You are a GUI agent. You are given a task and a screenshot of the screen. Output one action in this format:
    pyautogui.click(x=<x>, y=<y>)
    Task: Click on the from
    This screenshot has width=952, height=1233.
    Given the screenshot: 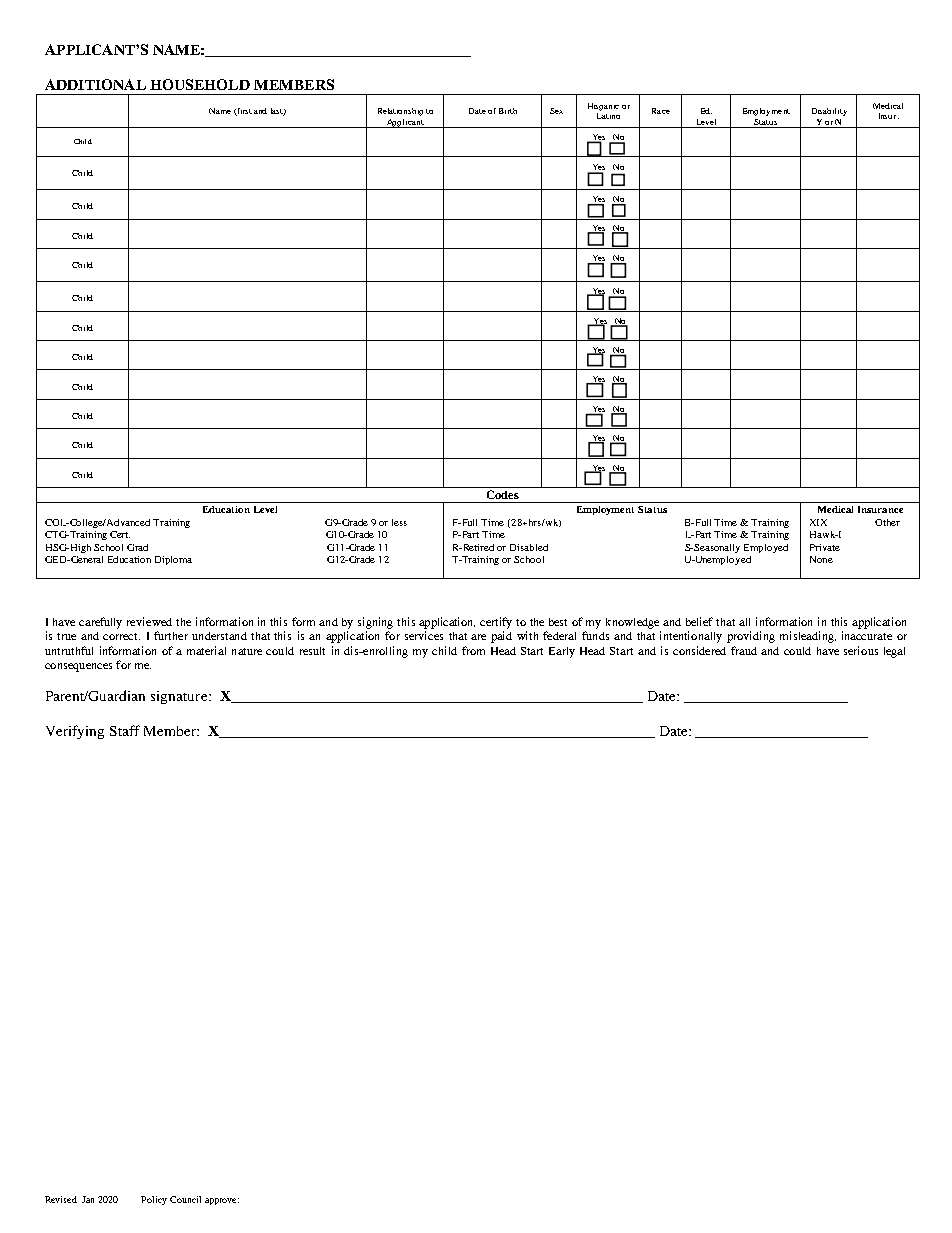 What is the action you would take?
    pyautogui.click(x=473, y=650)
